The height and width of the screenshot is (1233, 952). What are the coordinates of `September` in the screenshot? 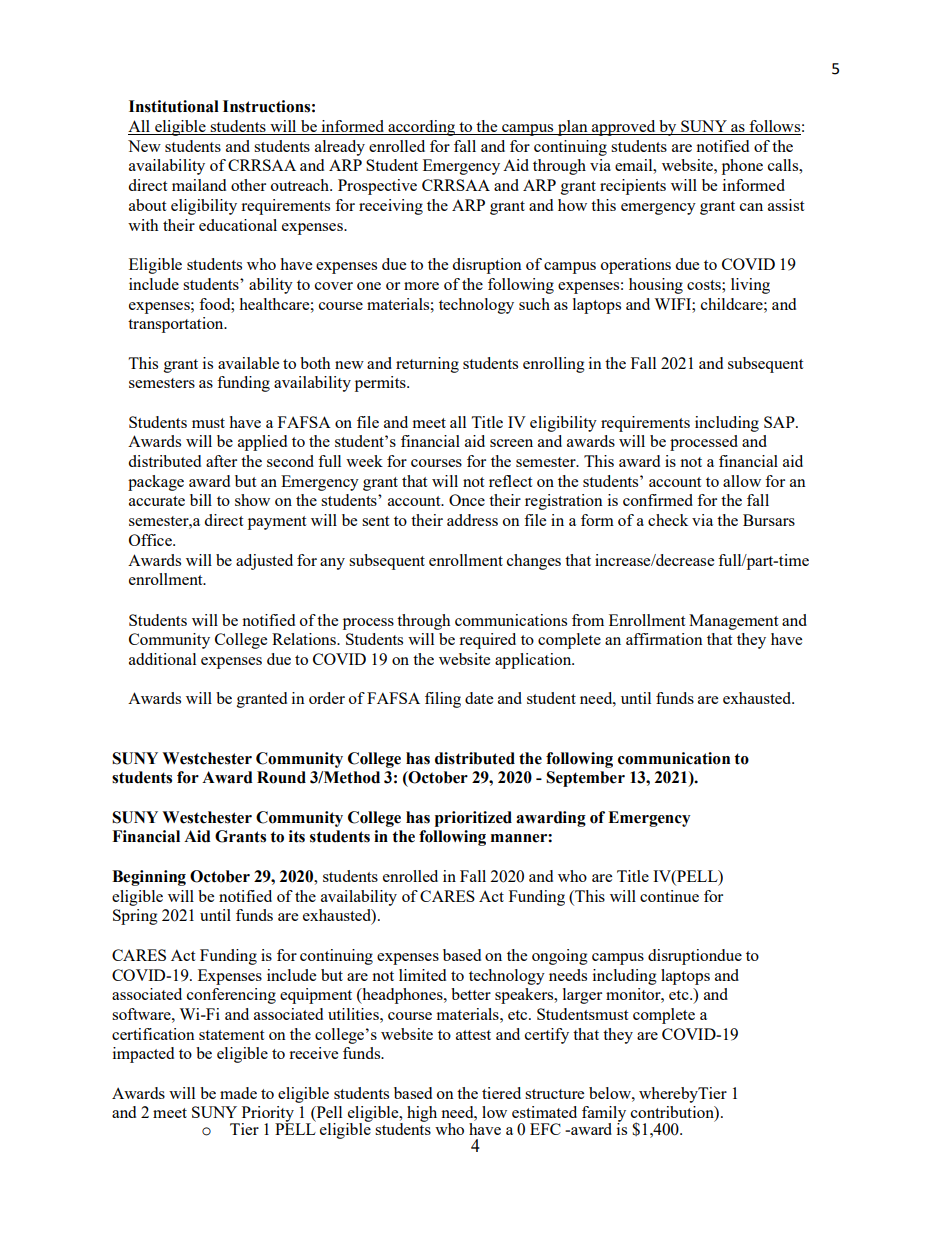 It's located at (585, 779).
